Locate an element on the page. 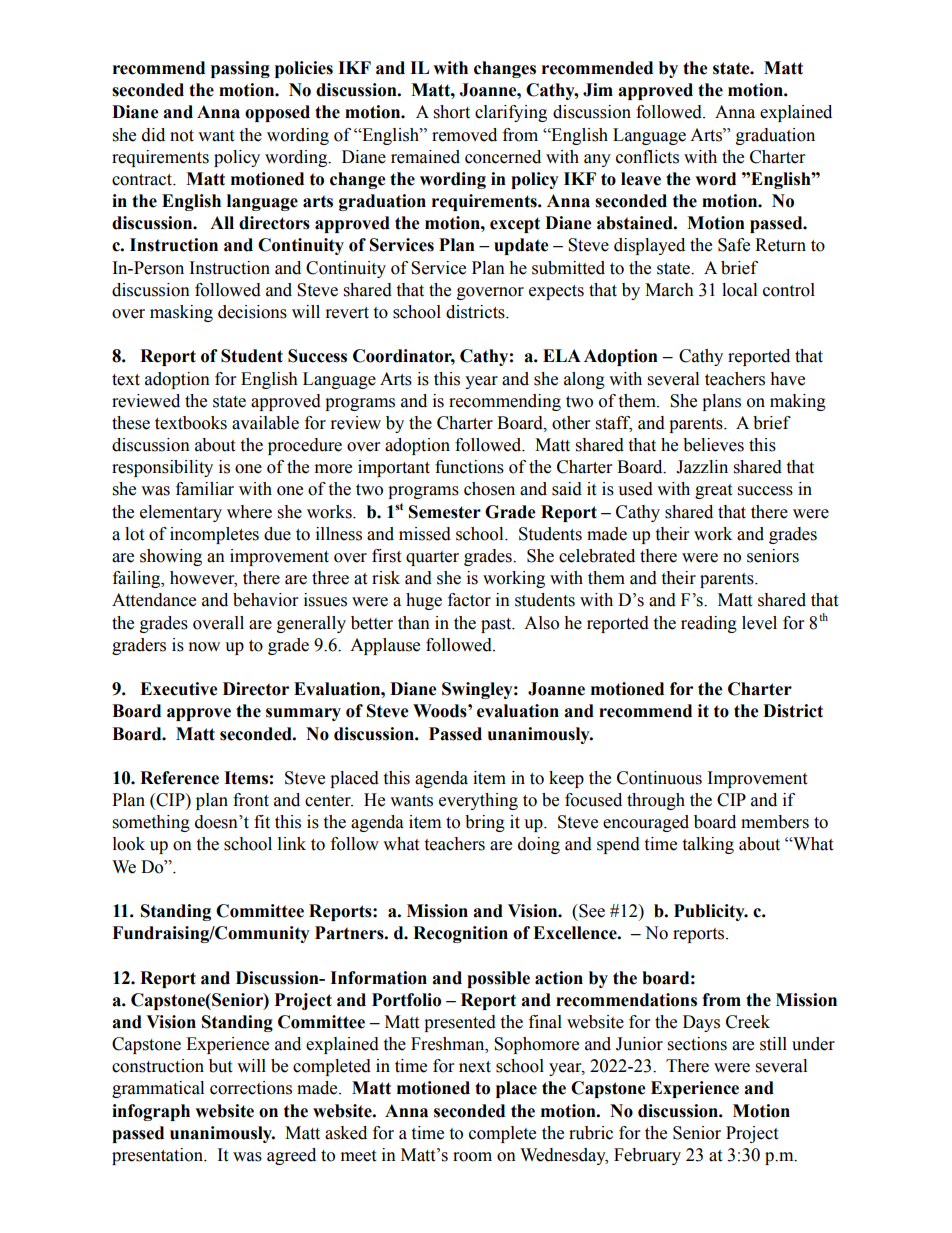  conflicts is located at coordinates (647, 157).
